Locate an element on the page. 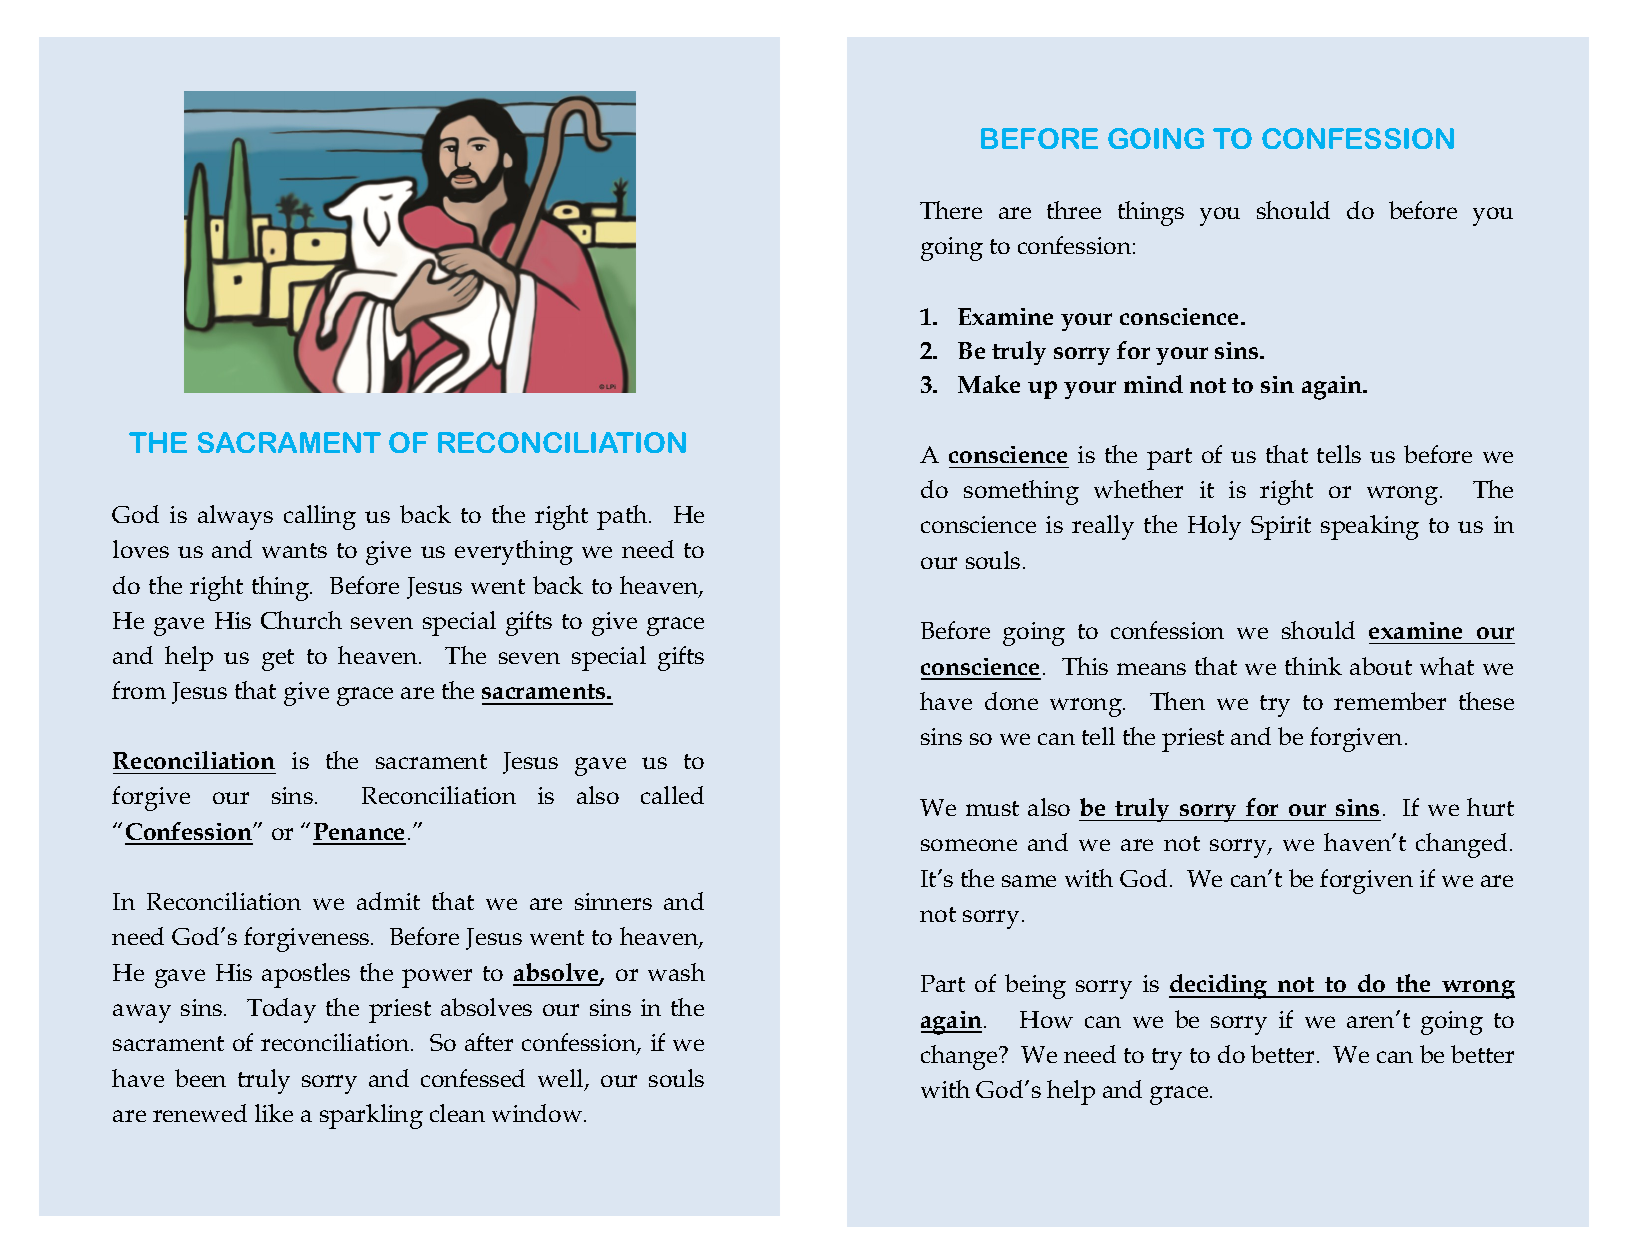 The image size is (1630, 1260). admit is located at coordinates (388, 901).
